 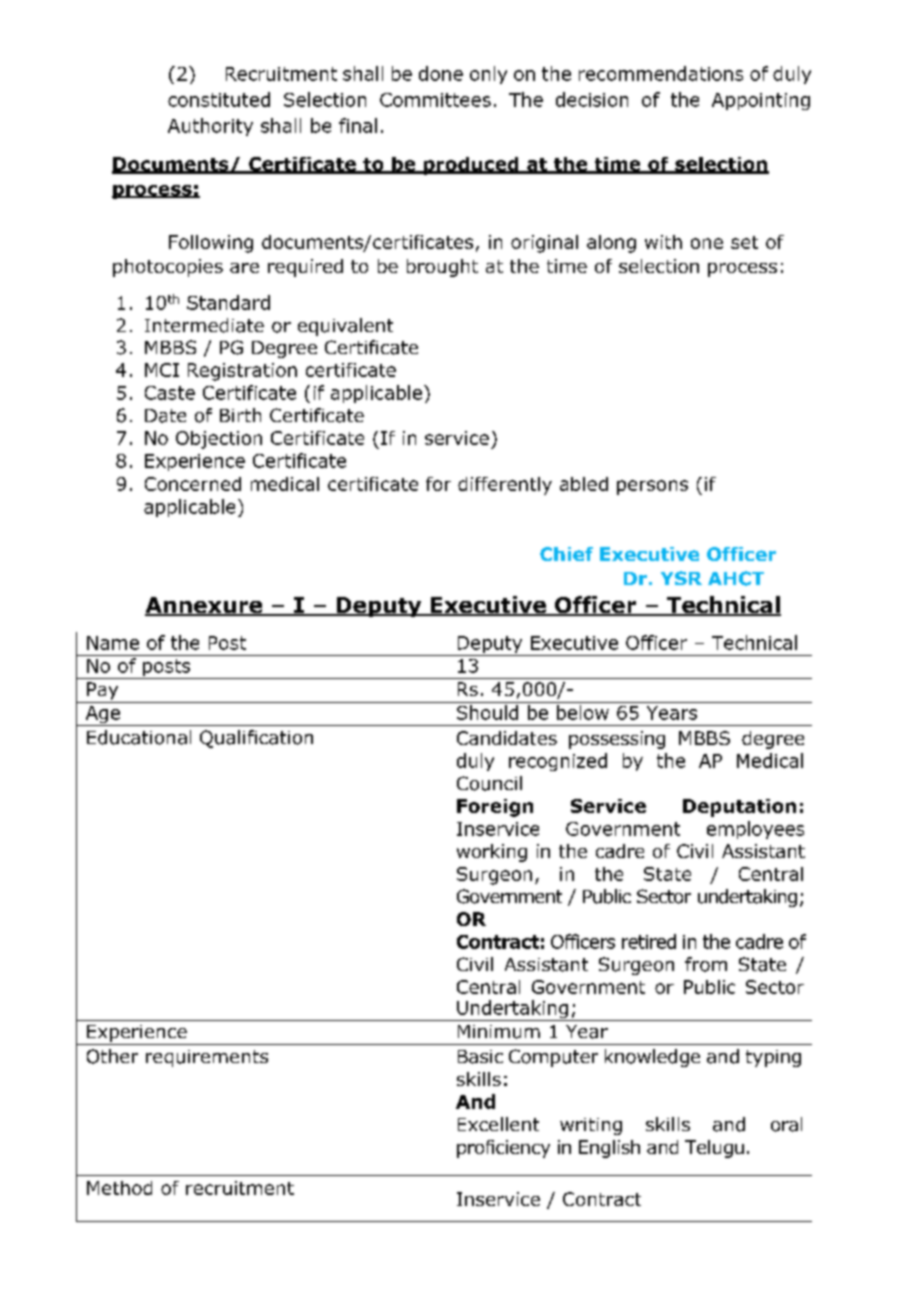 I want to click on Should, so click(x=487, y=712).
